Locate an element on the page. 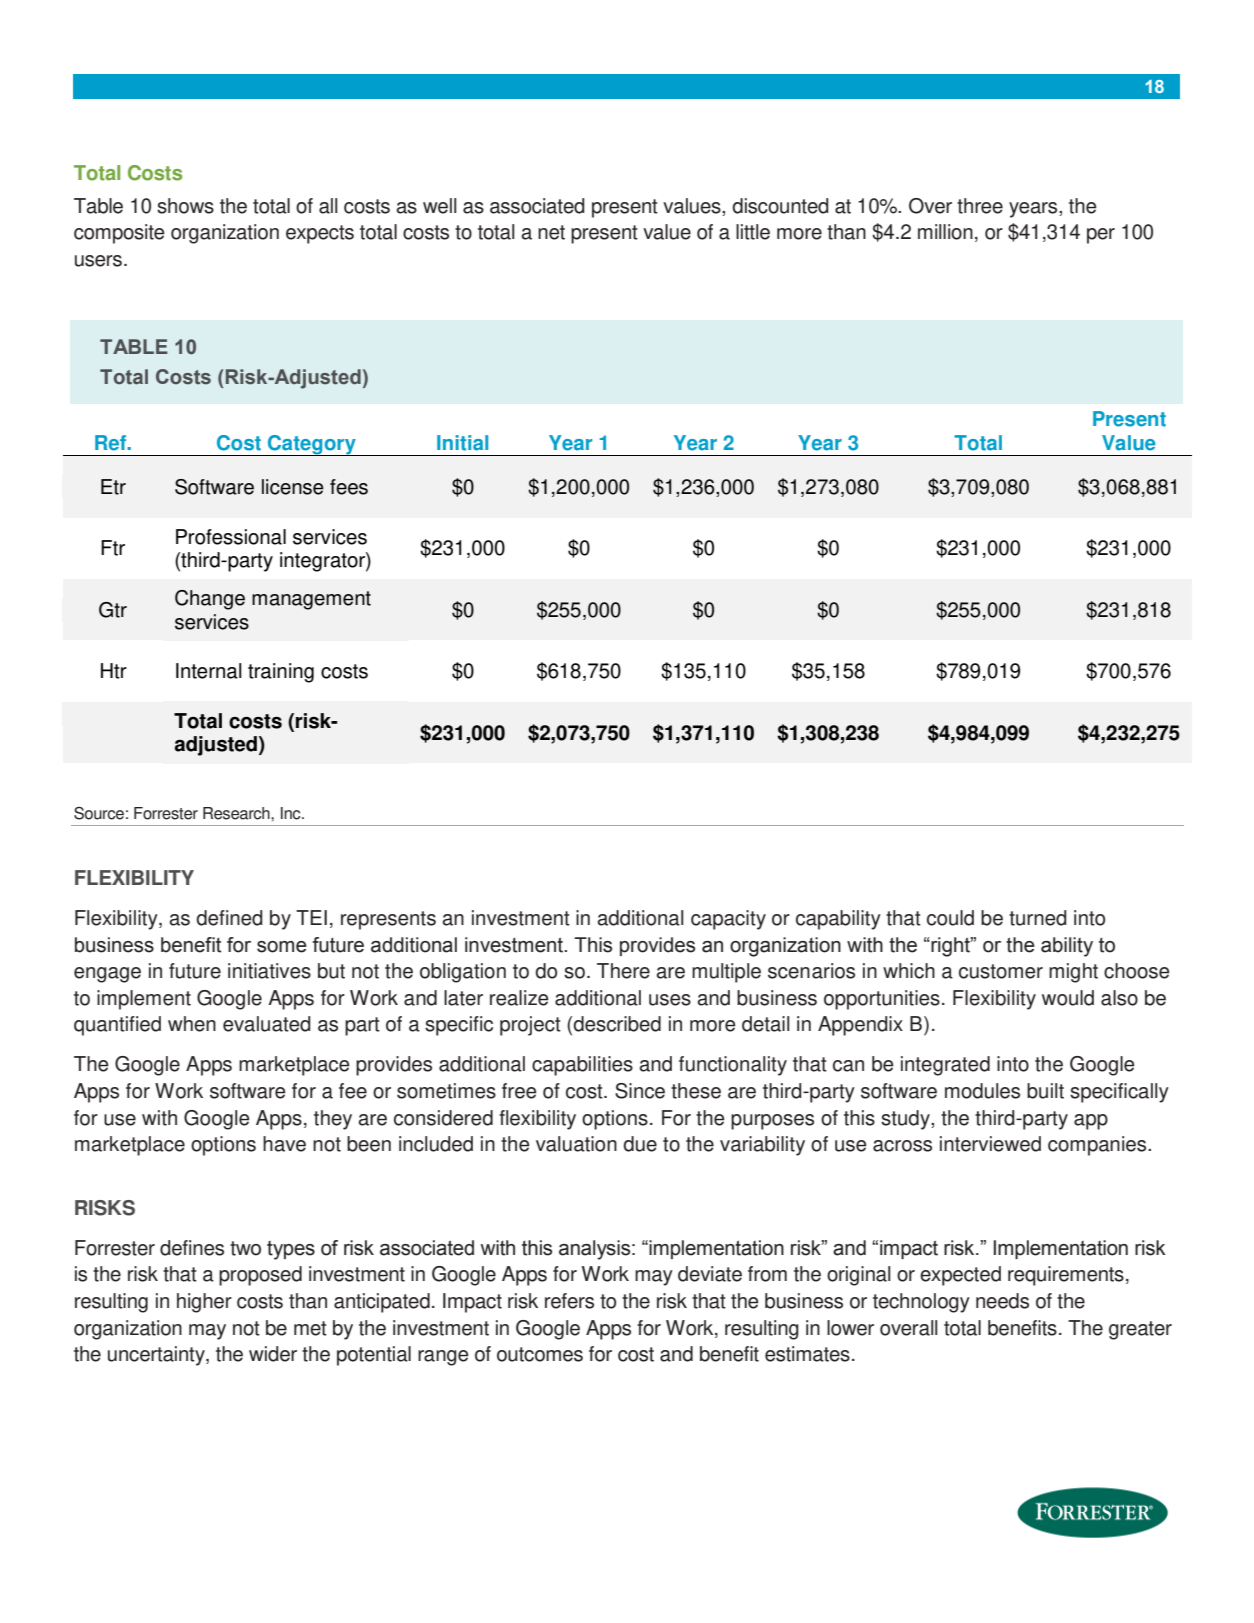 This document has width=1254, height=1623. higher is located at coordinates (204, 1303).
